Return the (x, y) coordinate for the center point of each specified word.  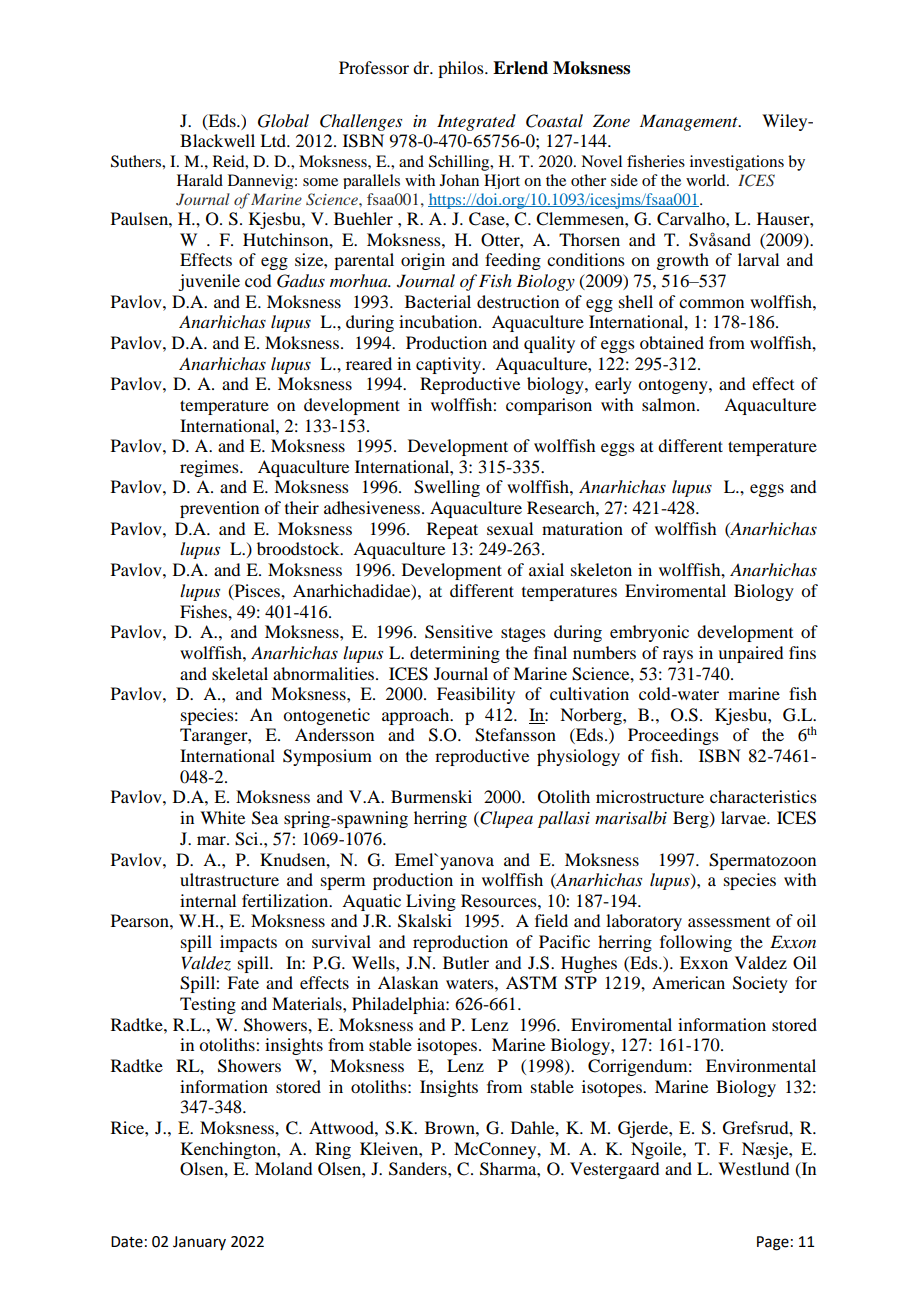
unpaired (750, 654)
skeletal (240, 673)
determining (455, 654)
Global (283, 121)
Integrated (476, 122)
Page (773, 1243)
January (199, 1243)
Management (690, 122)
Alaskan (408, 982)
